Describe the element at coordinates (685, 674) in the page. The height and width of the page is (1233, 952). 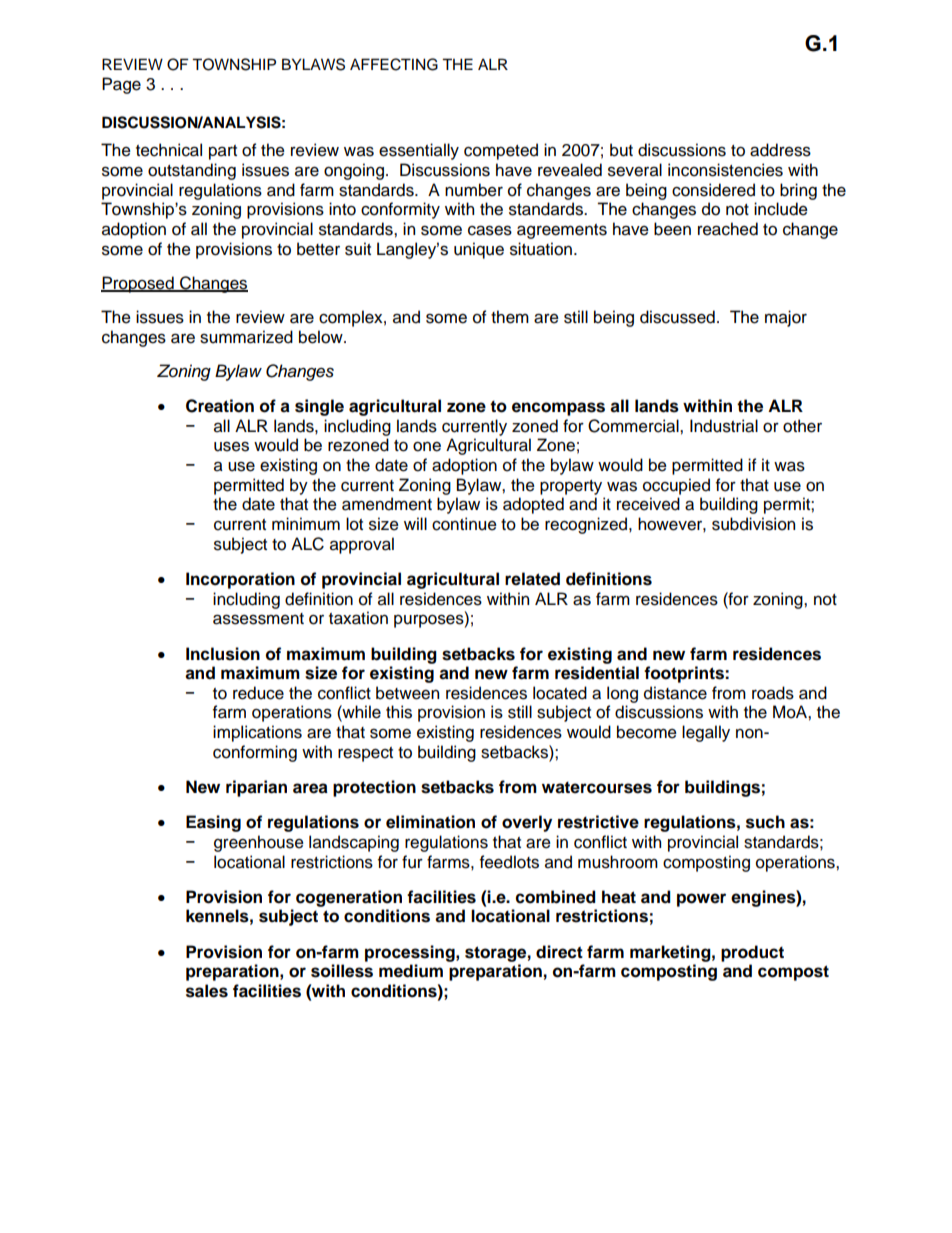
I see `footprints` at that location.
